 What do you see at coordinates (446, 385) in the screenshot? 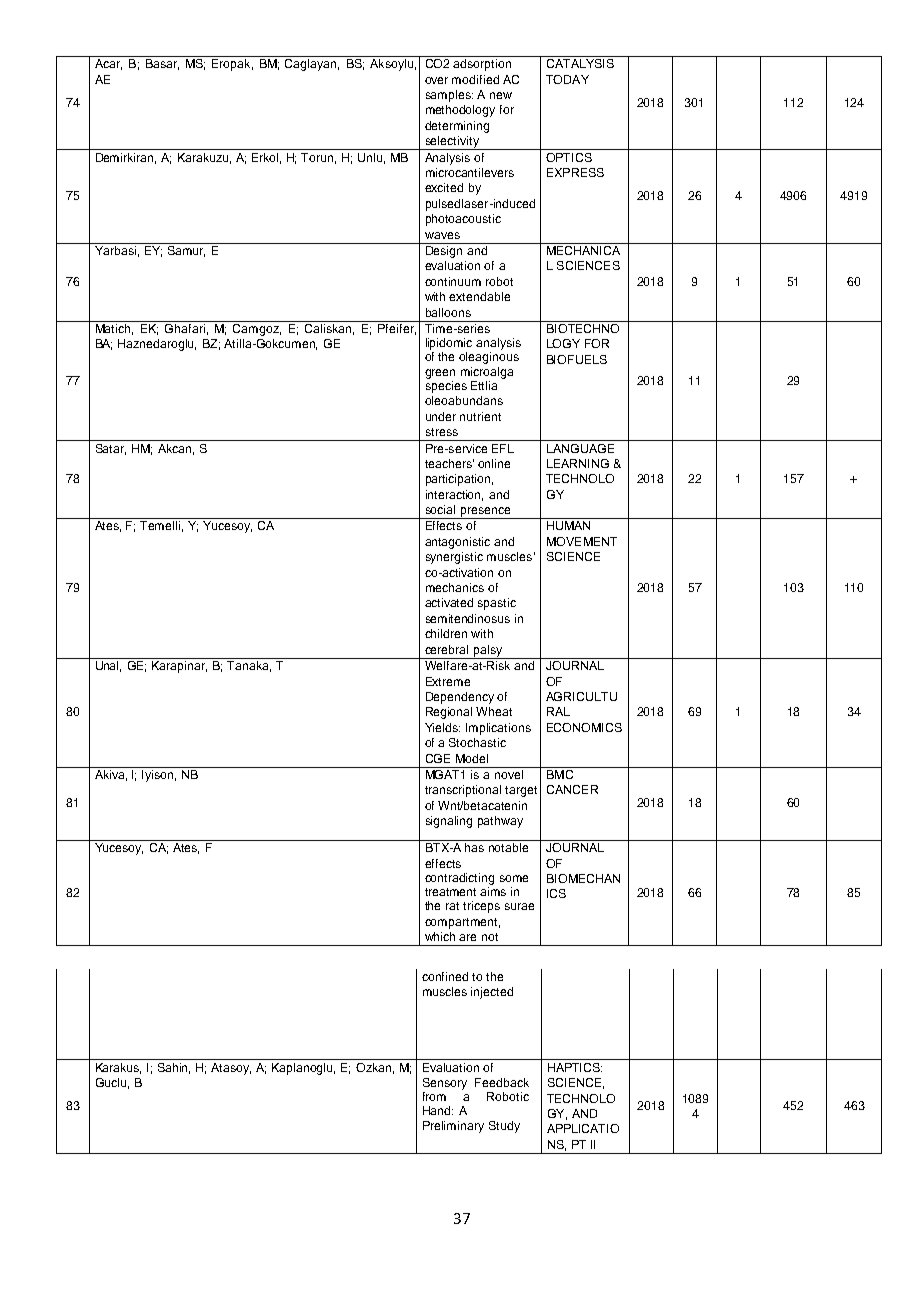
I see `species` at bounding box center [446, 385].
